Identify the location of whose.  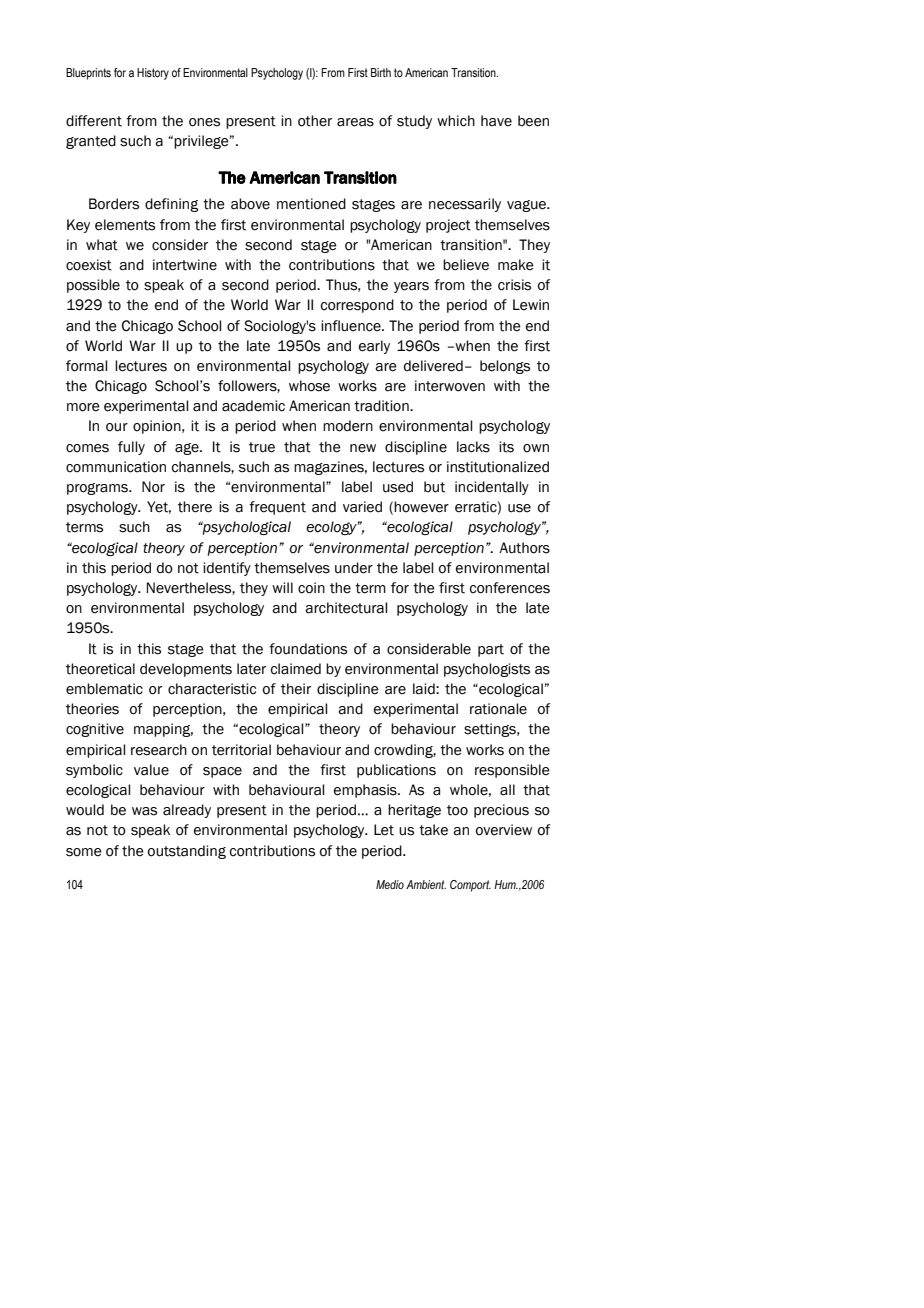
(309, 386).
